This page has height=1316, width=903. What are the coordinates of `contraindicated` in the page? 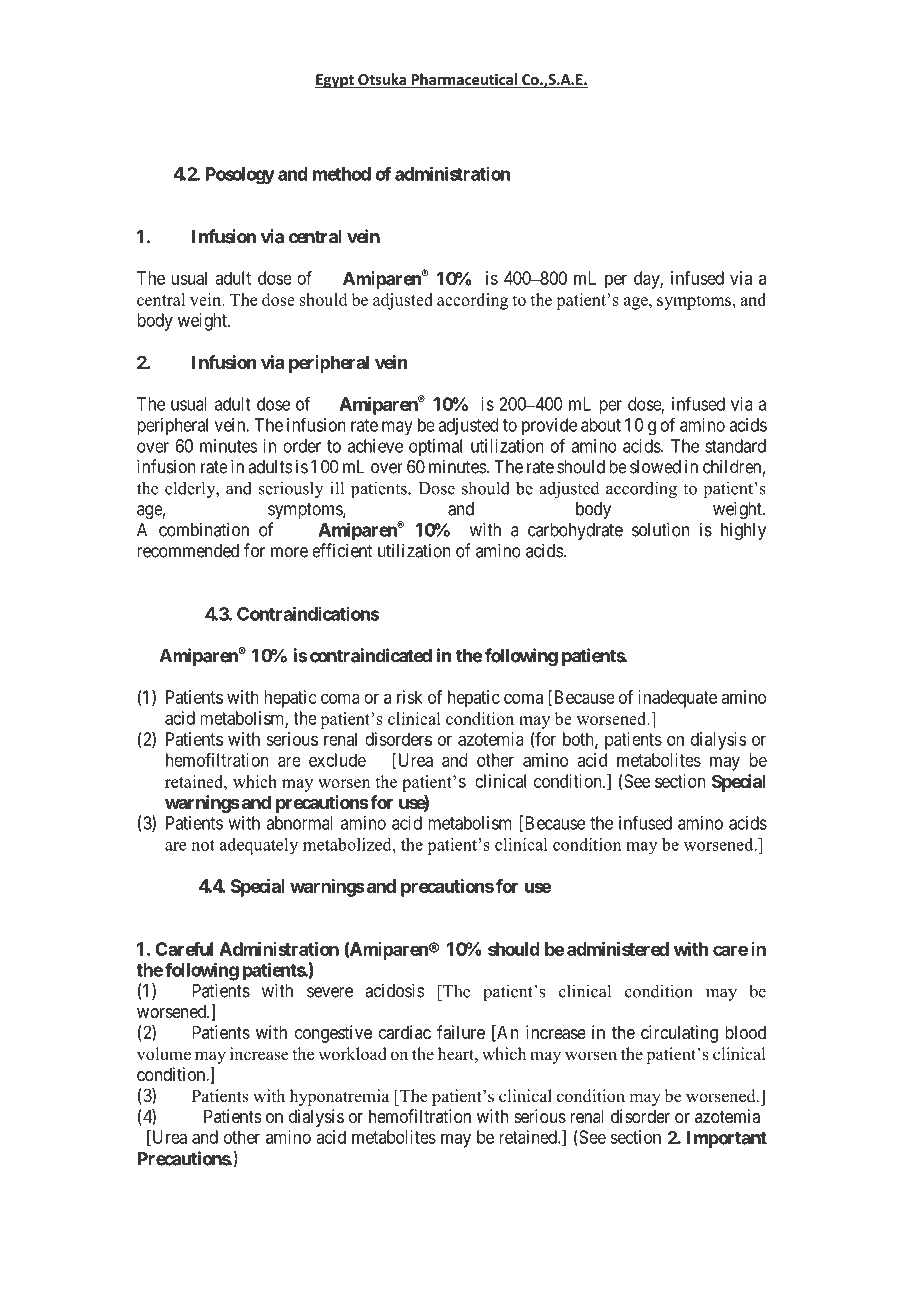 It's located at (369, 655).
